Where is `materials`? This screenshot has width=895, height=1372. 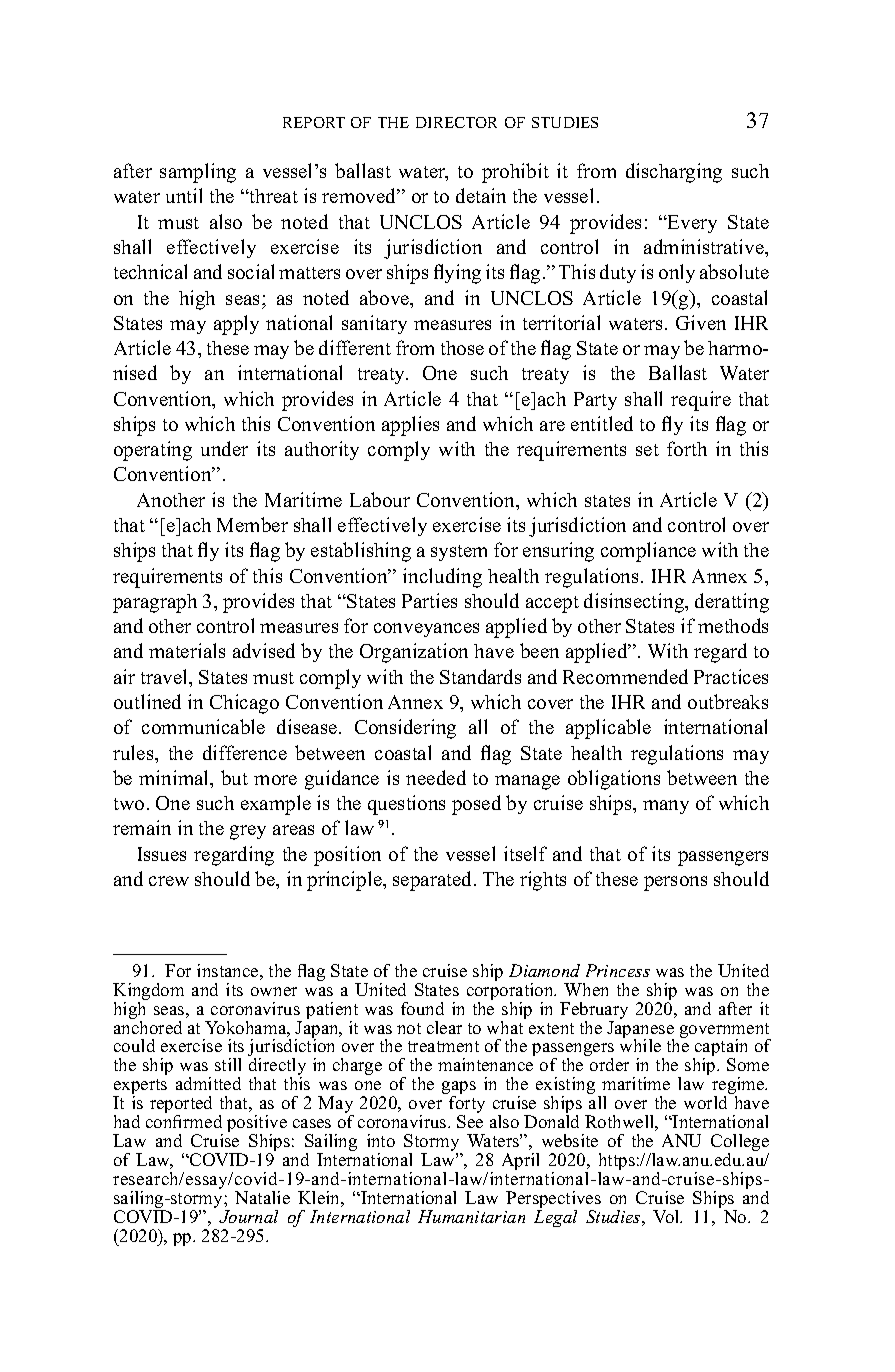
materials is located at coordinates (187, 650).
